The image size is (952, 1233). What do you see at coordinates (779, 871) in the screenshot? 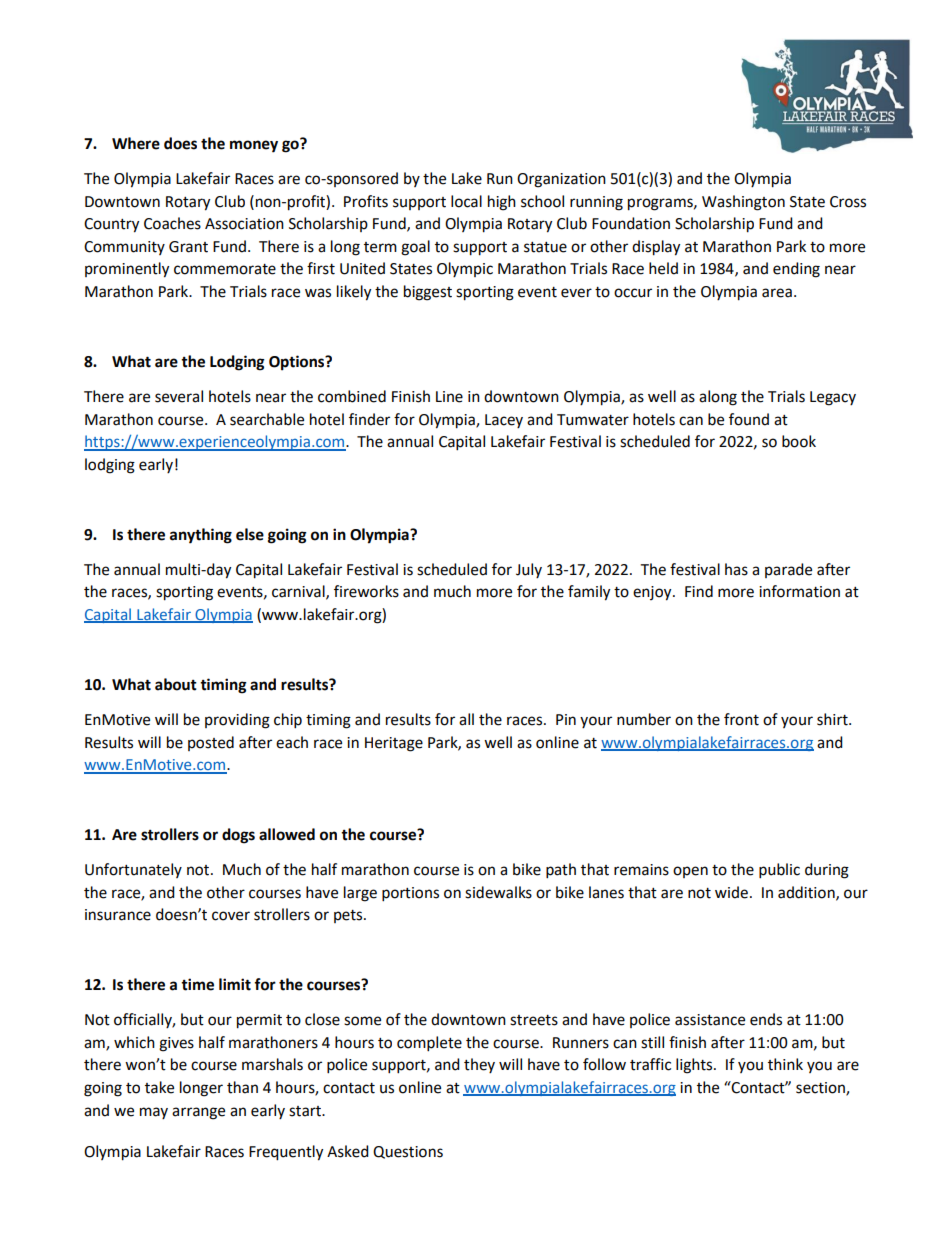
I see `public` at bounding box center [779, 871].
